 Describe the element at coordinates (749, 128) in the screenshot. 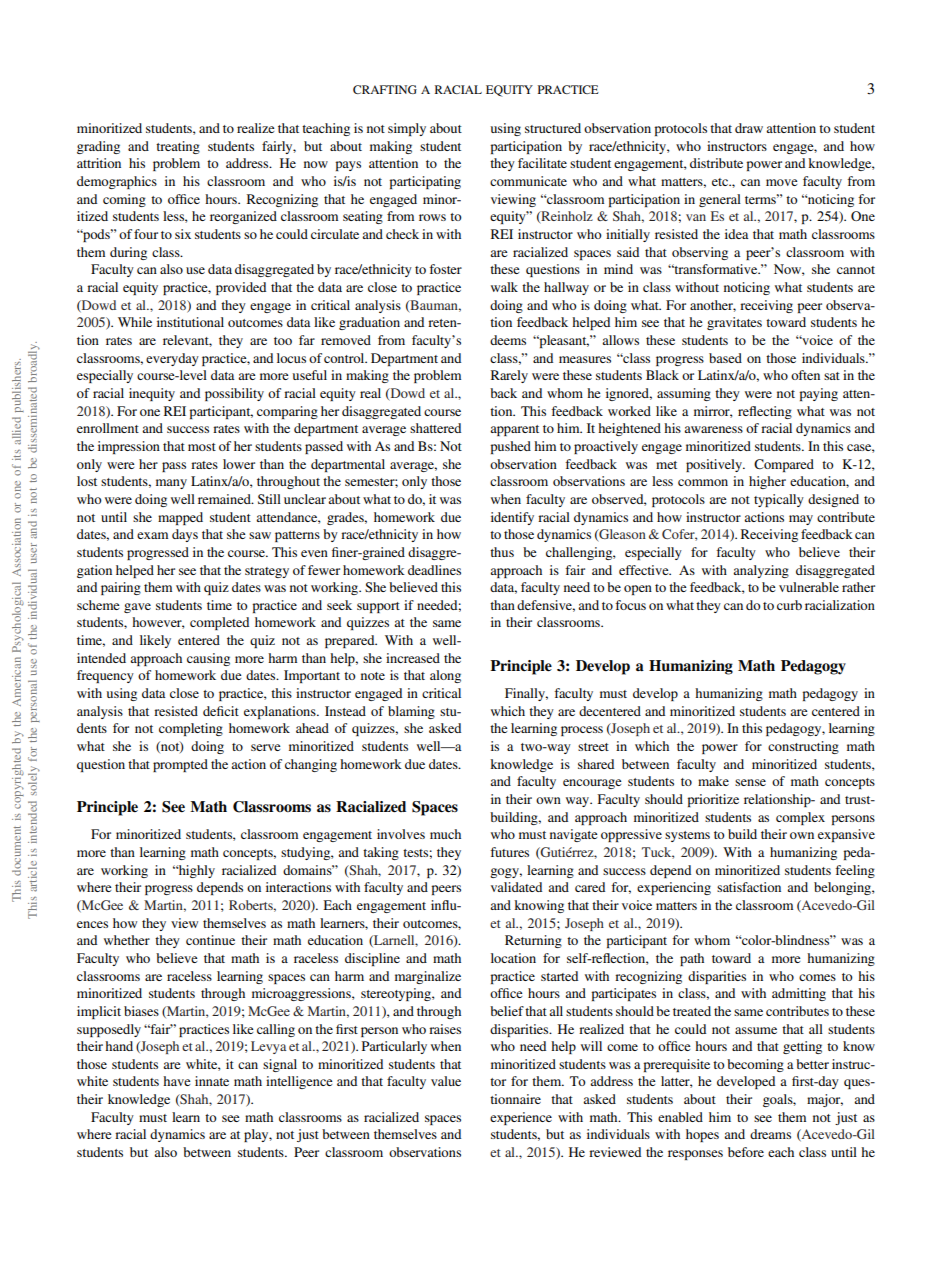

I see `draw` at that location.
